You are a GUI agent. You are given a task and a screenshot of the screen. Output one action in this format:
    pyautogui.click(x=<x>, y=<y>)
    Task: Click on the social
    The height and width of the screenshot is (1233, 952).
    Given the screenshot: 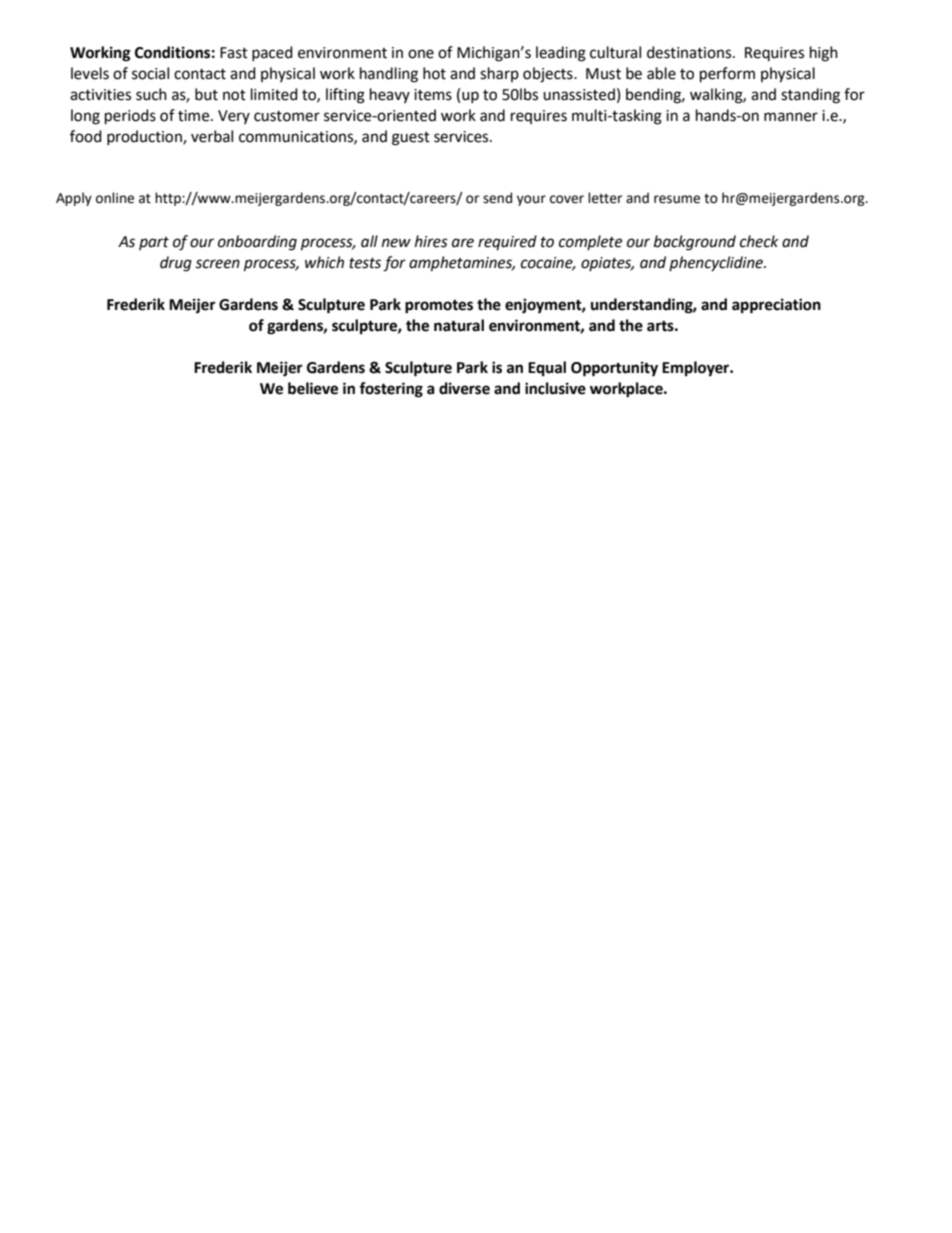 What is the action you would take?
    pyautogui.click(x=150, y=73)
